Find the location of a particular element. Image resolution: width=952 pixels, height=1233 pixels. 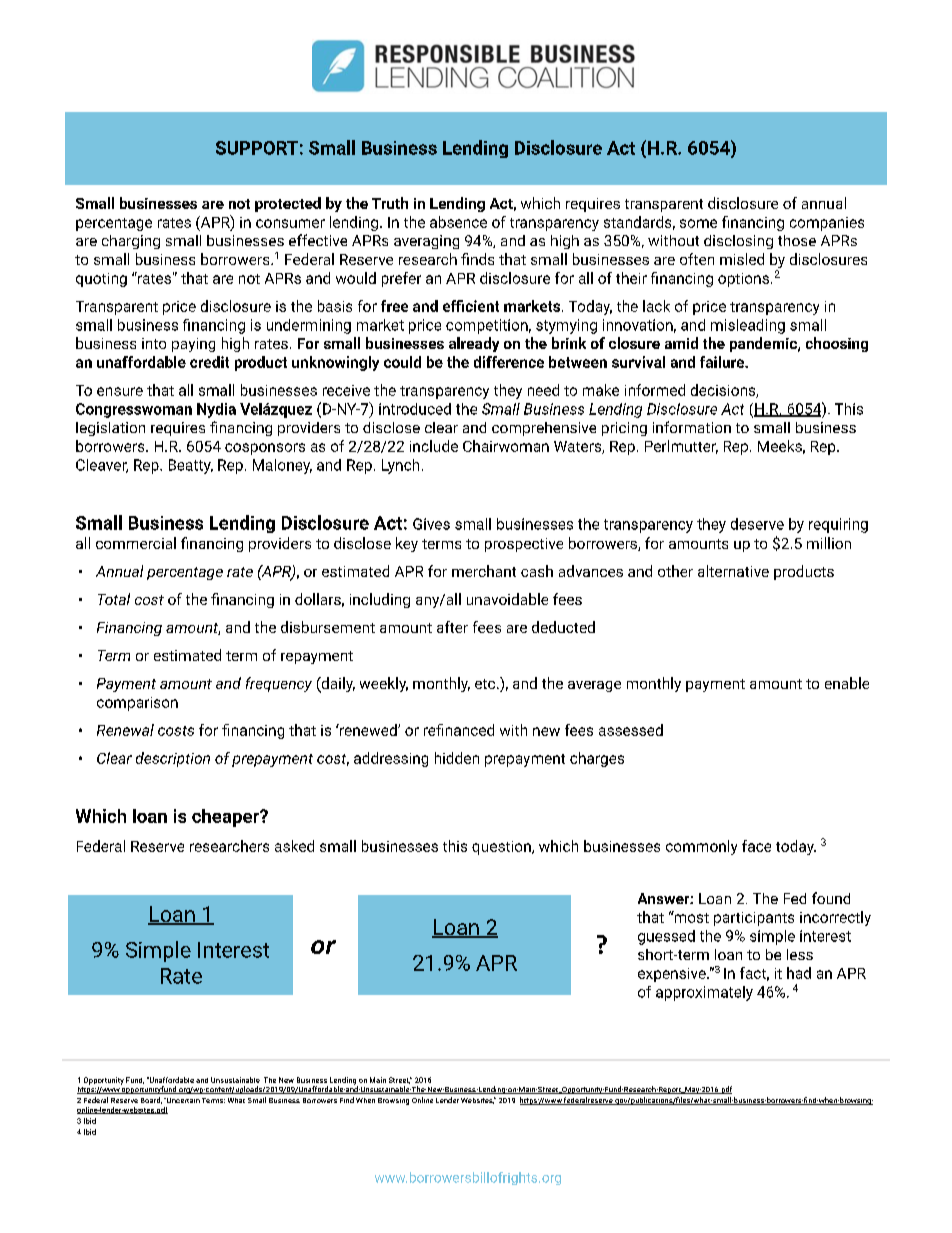

charging is located at coordinates (131, 242).
